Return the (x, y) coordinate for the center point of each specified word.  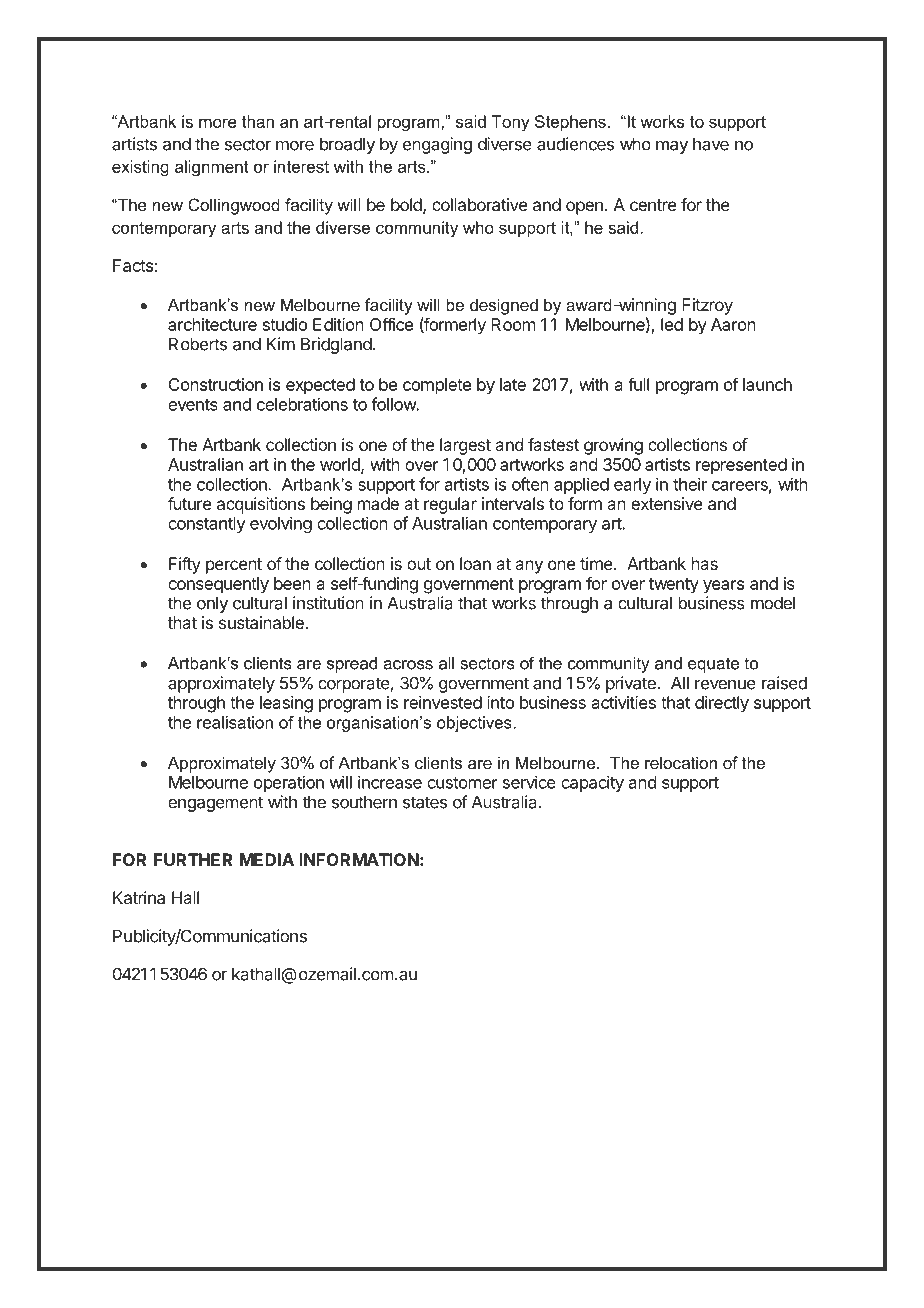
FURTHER (193, 859)
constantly (207, 525)
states (425, 802)
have (711, 144)
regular (450, 505)
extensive (667, 503)
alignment (212, 168)
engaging (437, 145)
